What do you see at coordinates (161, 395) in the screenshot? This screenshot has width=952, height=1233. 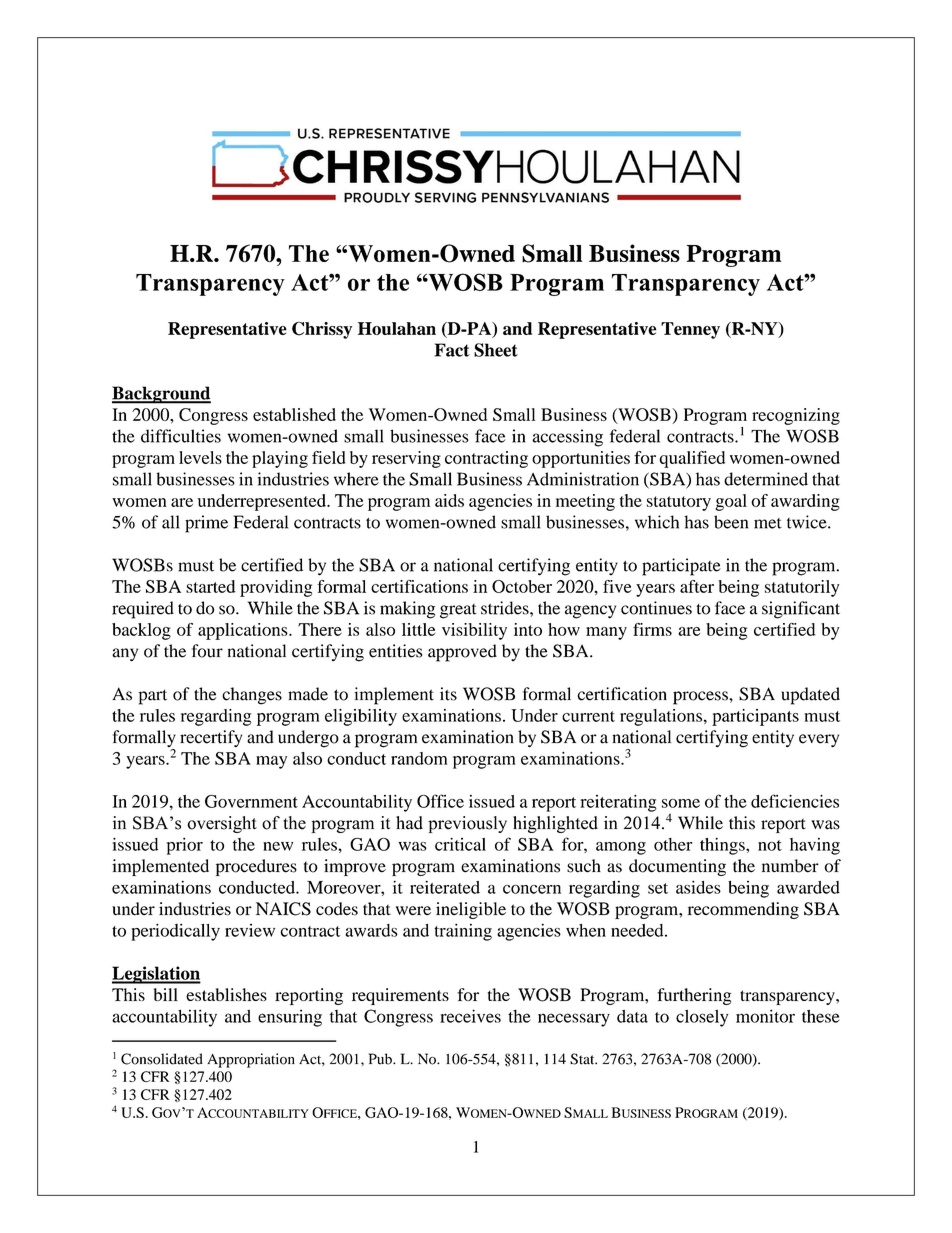 I see `Background` at bounding box center [161, 395].
